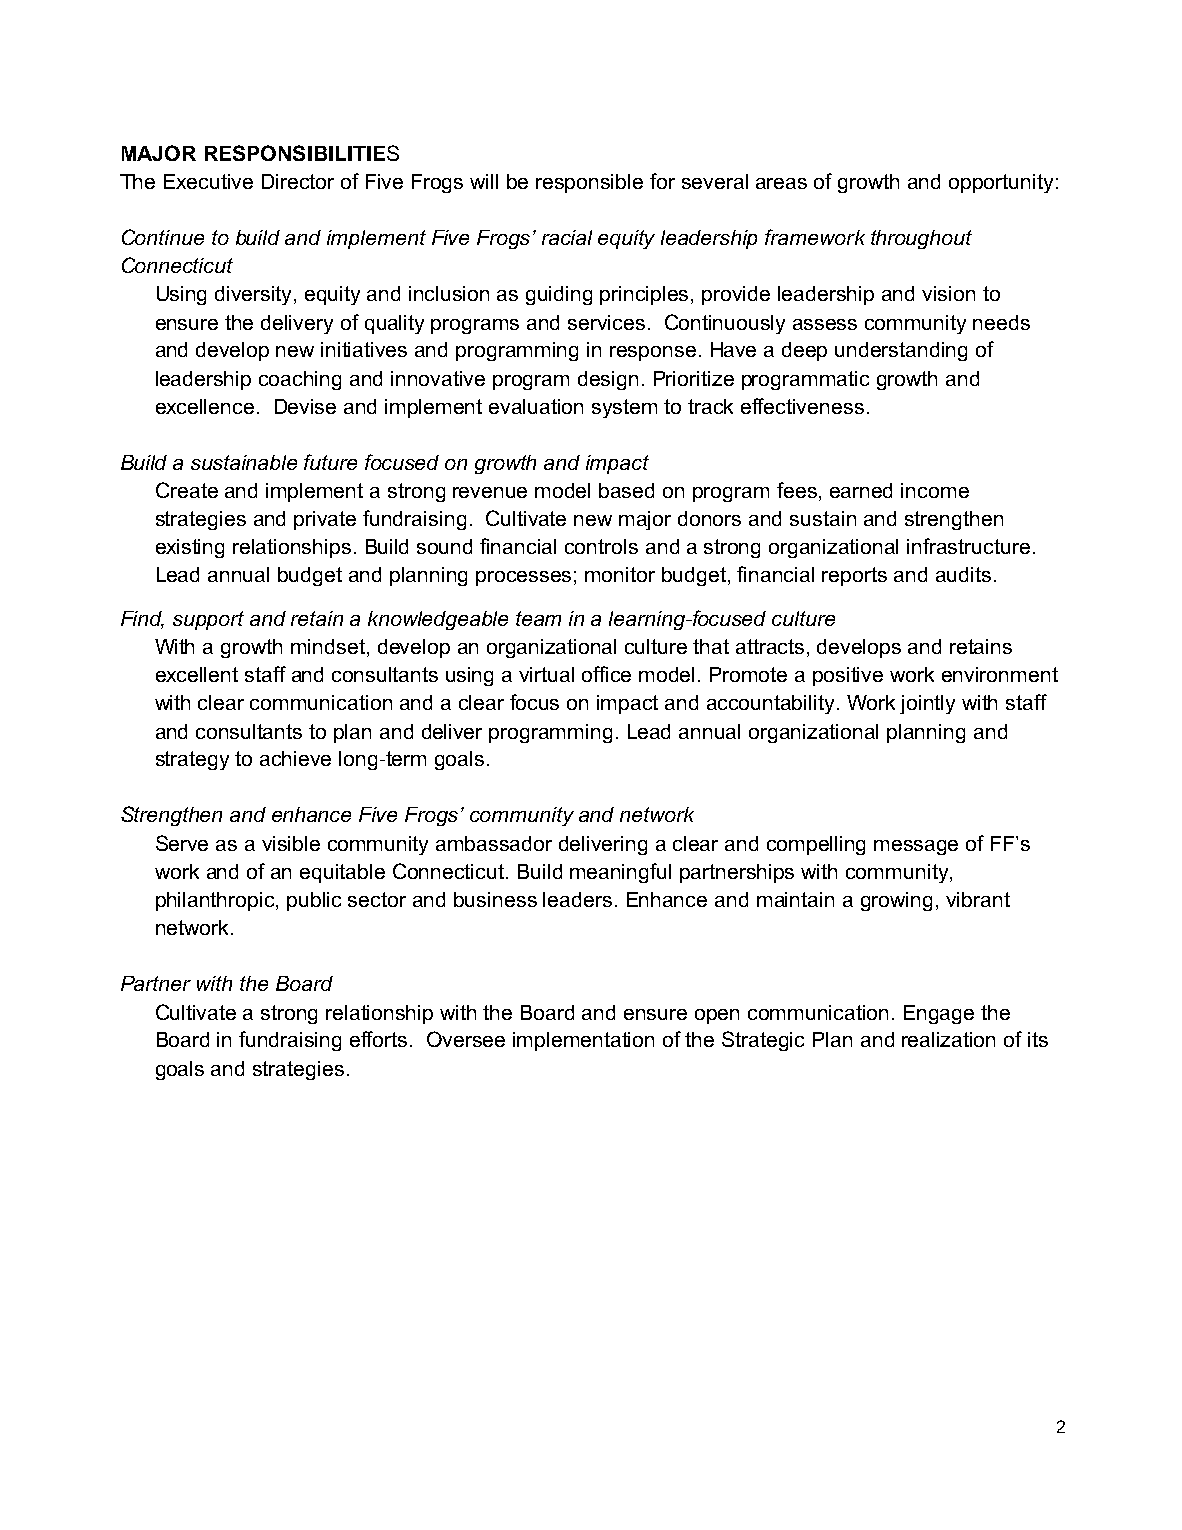  What do you see at coordinates (1001, 183) in the screenshot?
I see `opportunity` at bounding box center [1001, 183].
